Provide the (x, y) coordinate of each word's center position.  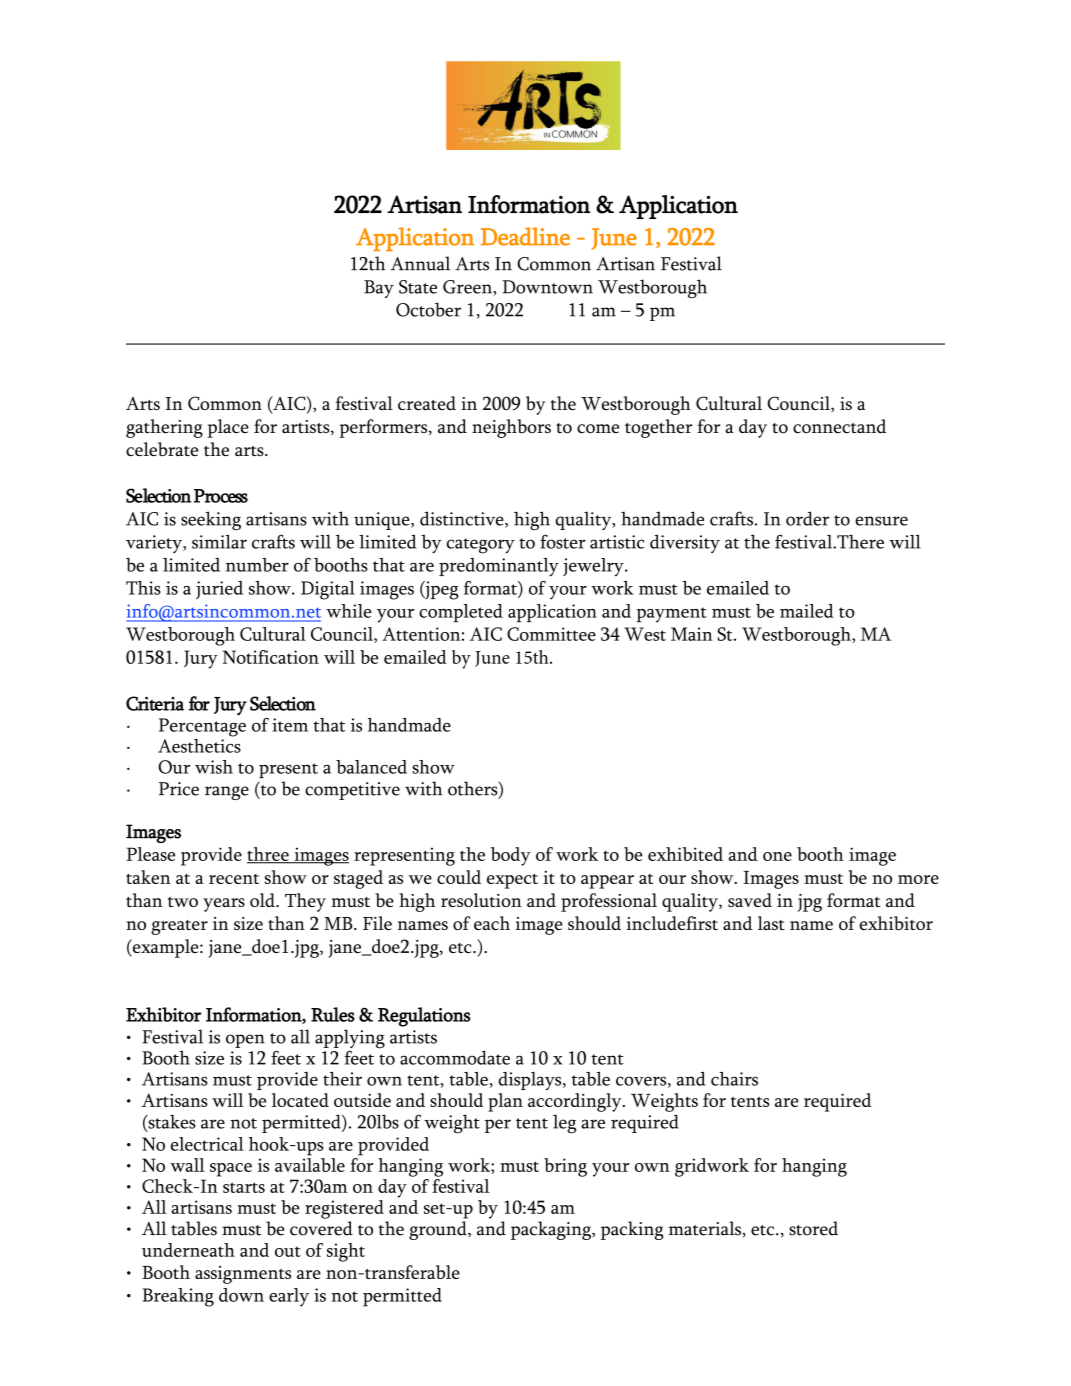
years (224, 905)
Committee (551, 634)
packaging (552, 1230)
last (771, 923)
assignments (243, 1275)
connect (825, 428)
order (807, 518)
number (257, 565)
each (492, 923)
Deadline (525, 236)
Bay (379, 289)
